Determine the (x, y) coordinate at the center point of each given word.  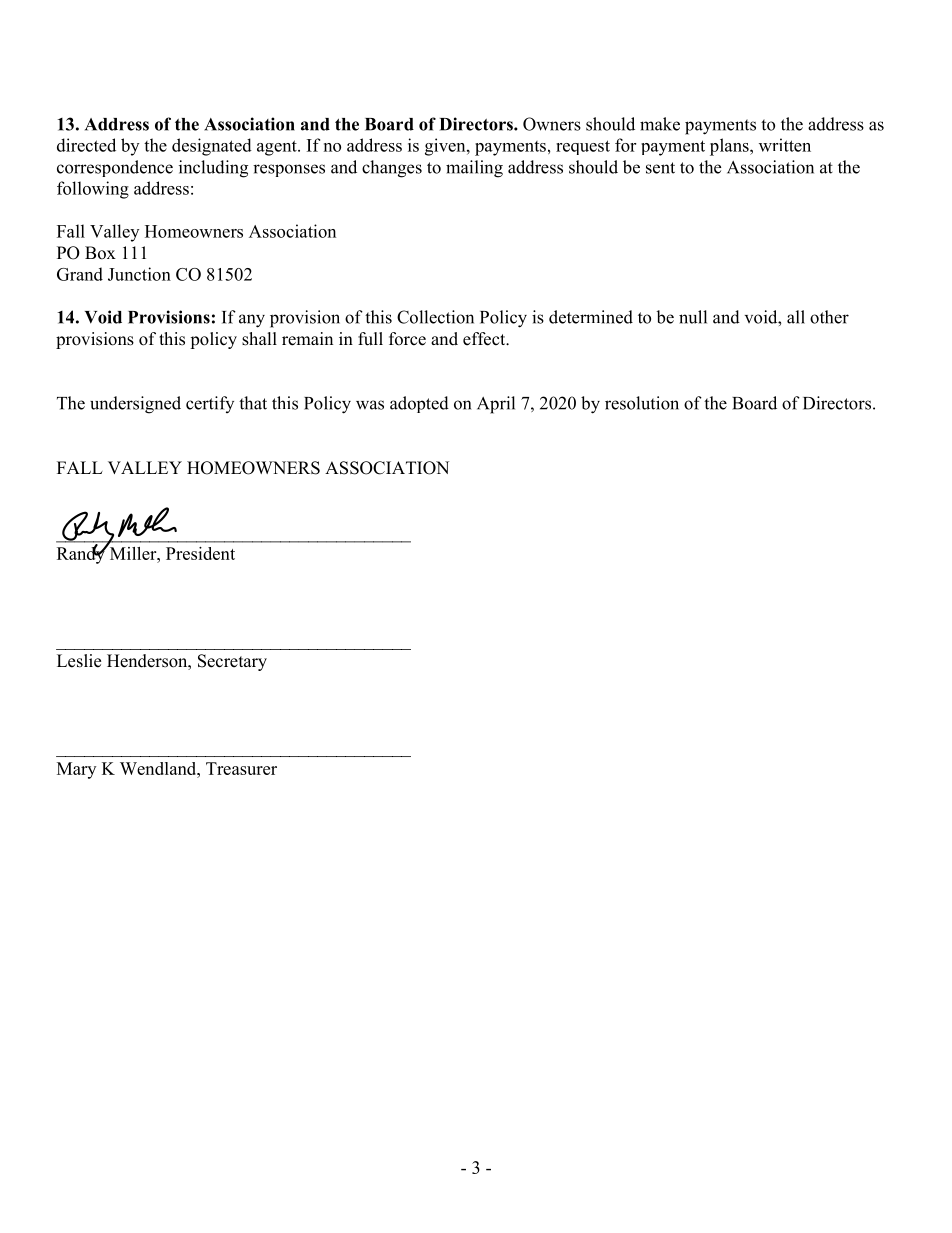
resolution (642, 403)
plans (730, 147)
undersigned (135, 405)
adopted (419, 404)
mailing (474, 169)
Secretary (232, 662)
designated (212, 147)
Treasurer (241, 768)
